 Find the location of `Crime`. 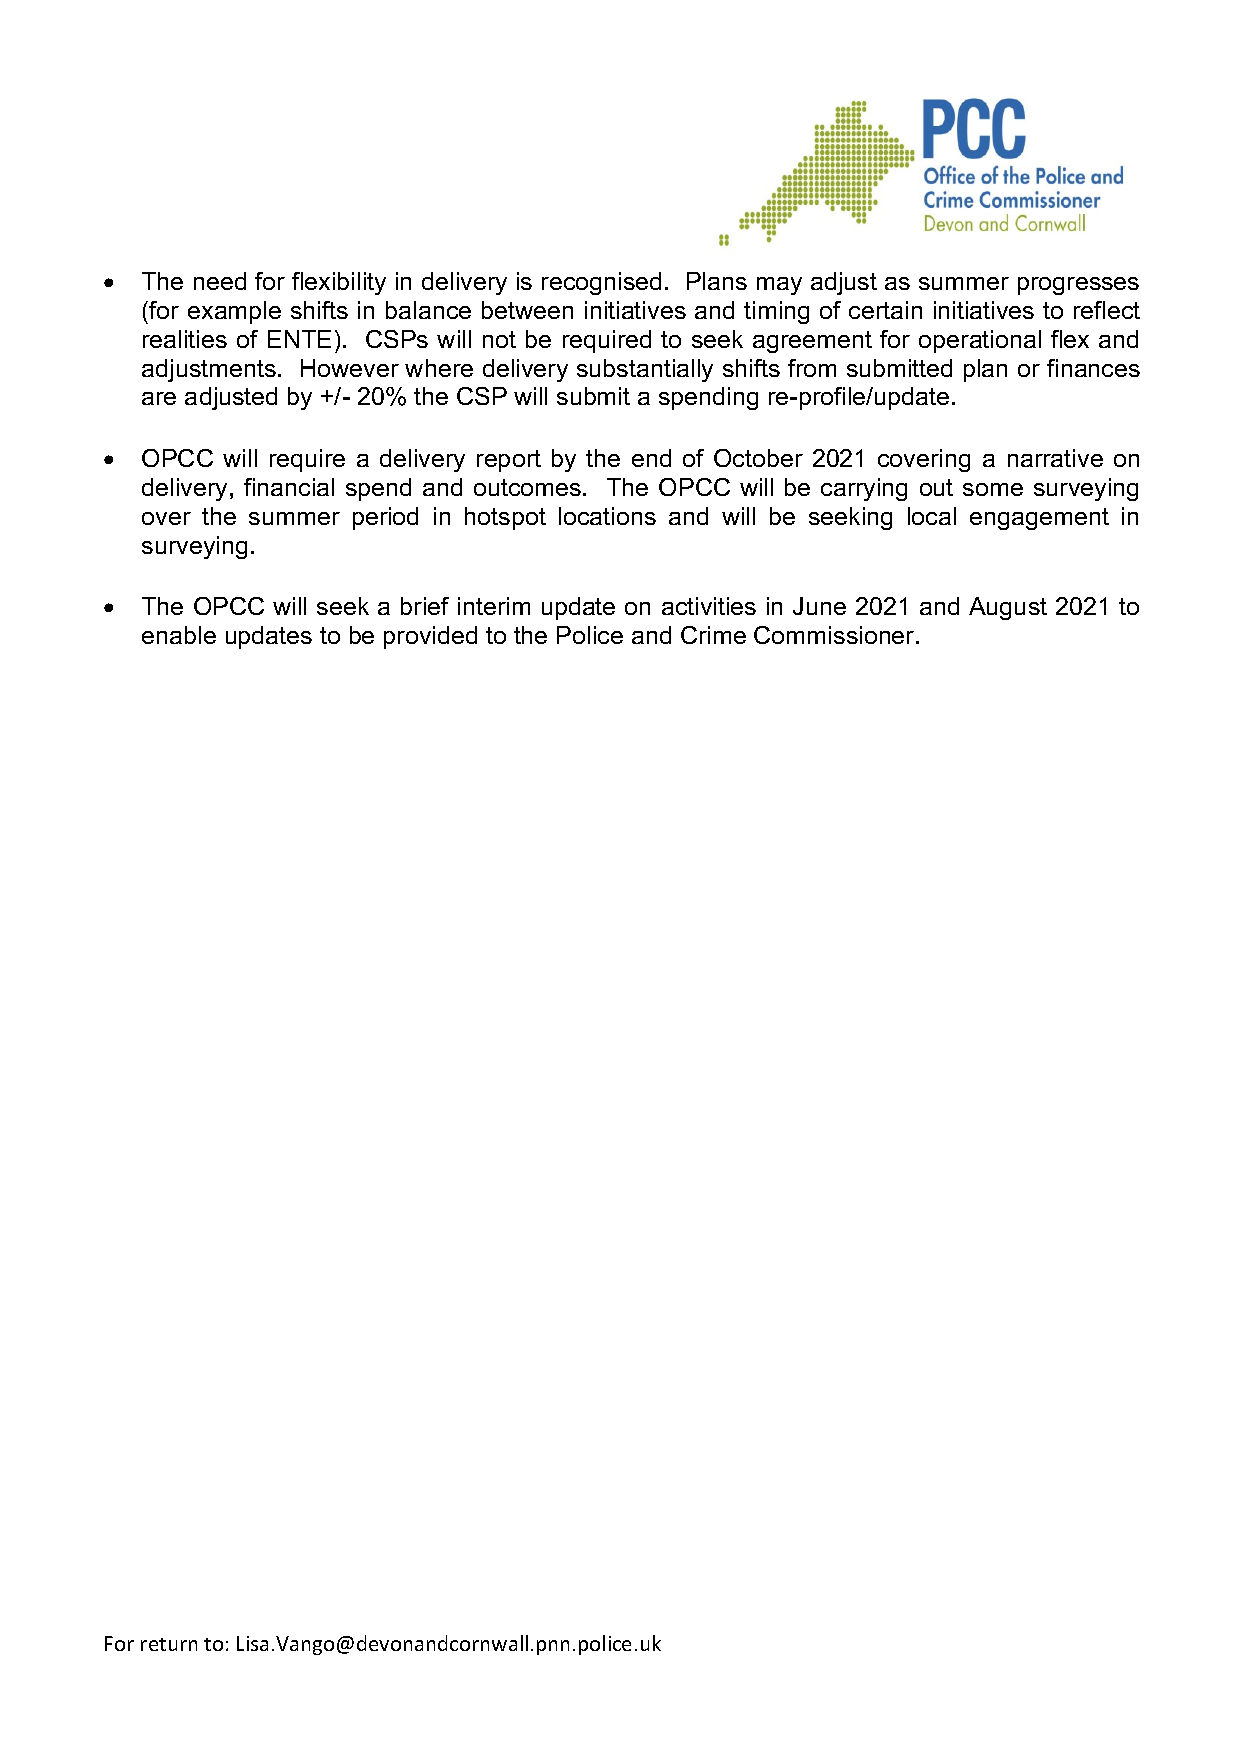

Crime is located at coordinates (713, 635).
